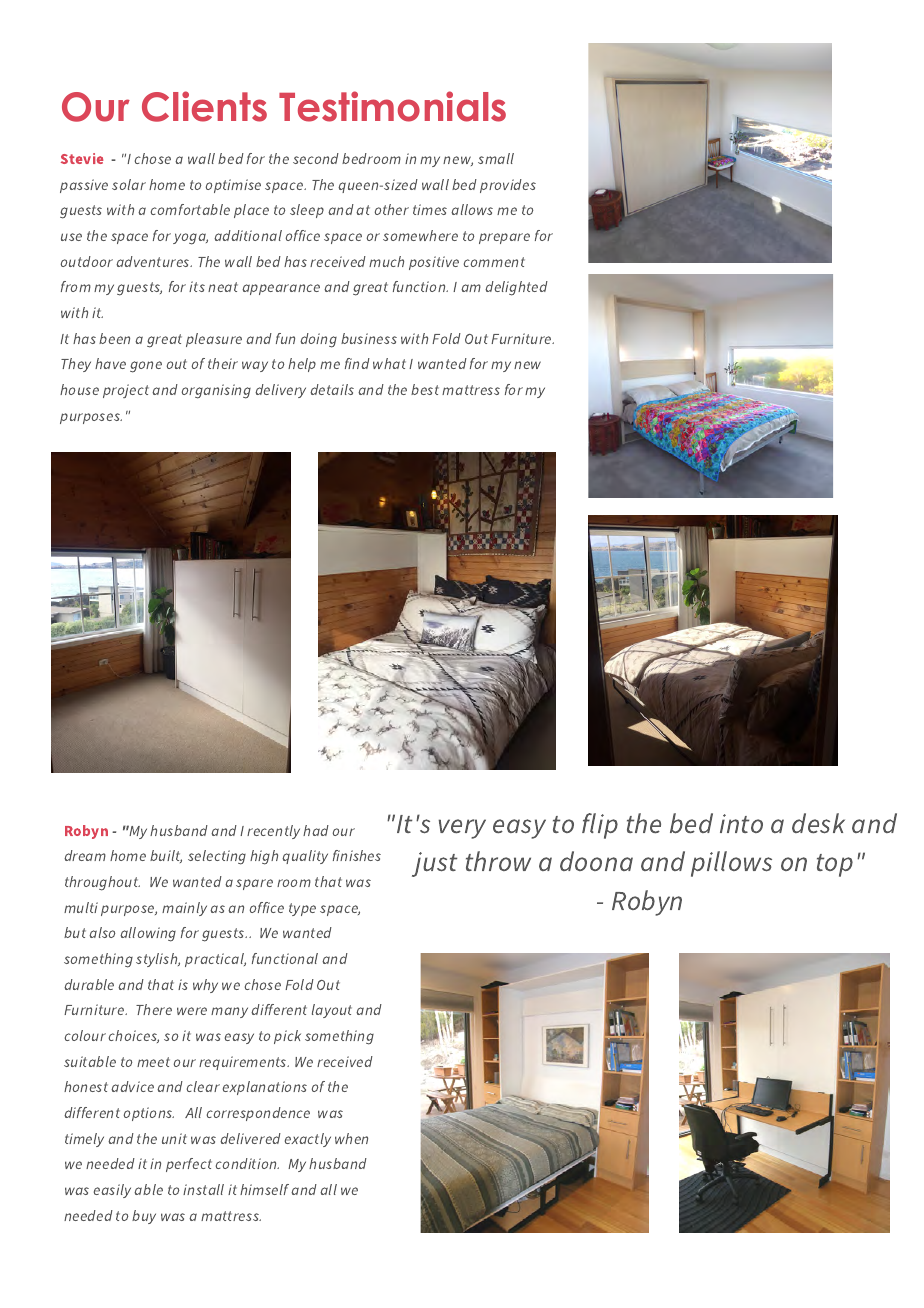  What do you see at coordinates (189, 1165) in the image?
I see `perfect` at bounding box center [189, 1165].
